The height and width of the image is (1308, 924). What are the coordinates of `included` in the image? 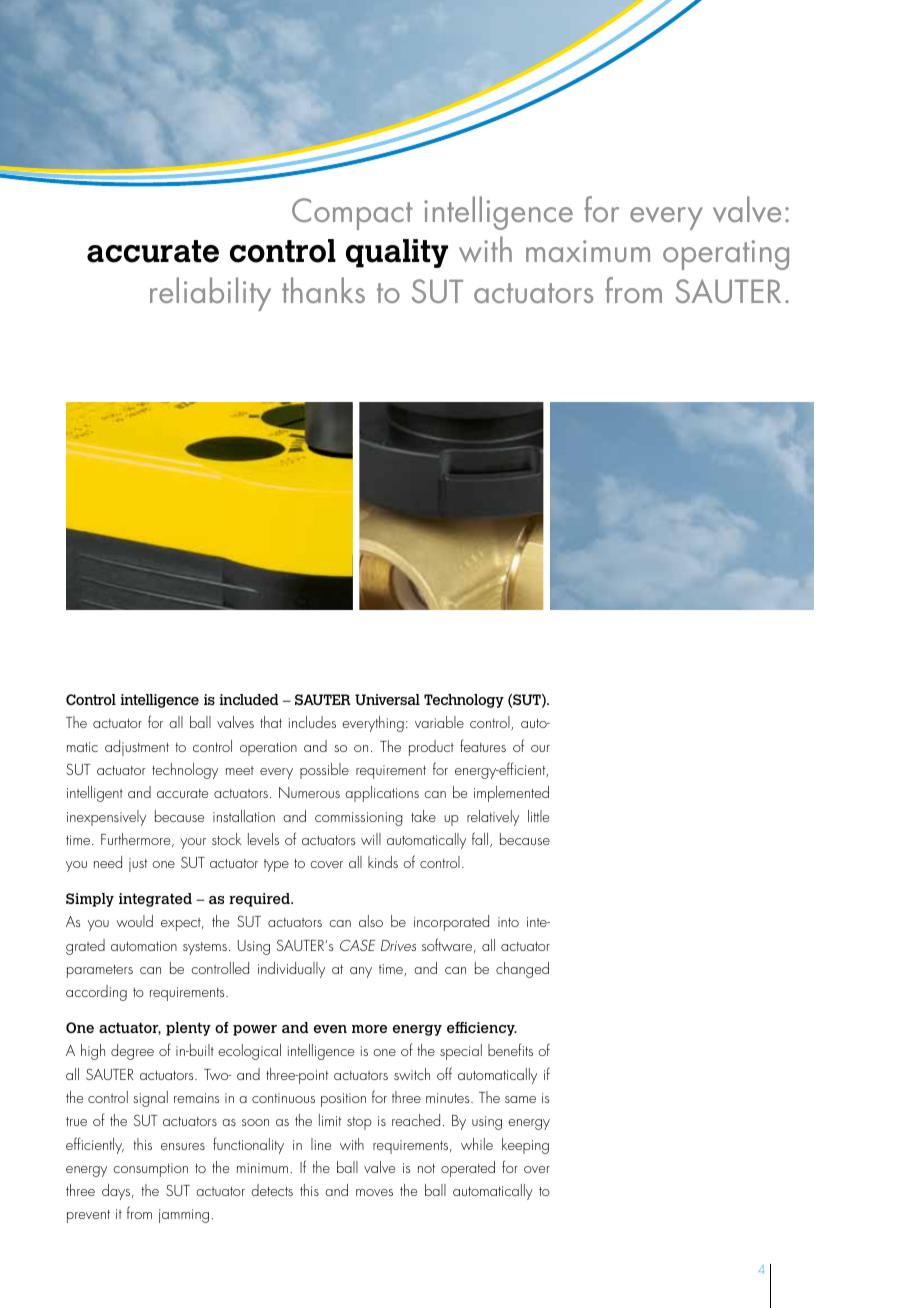 It's located at (249, 699).
